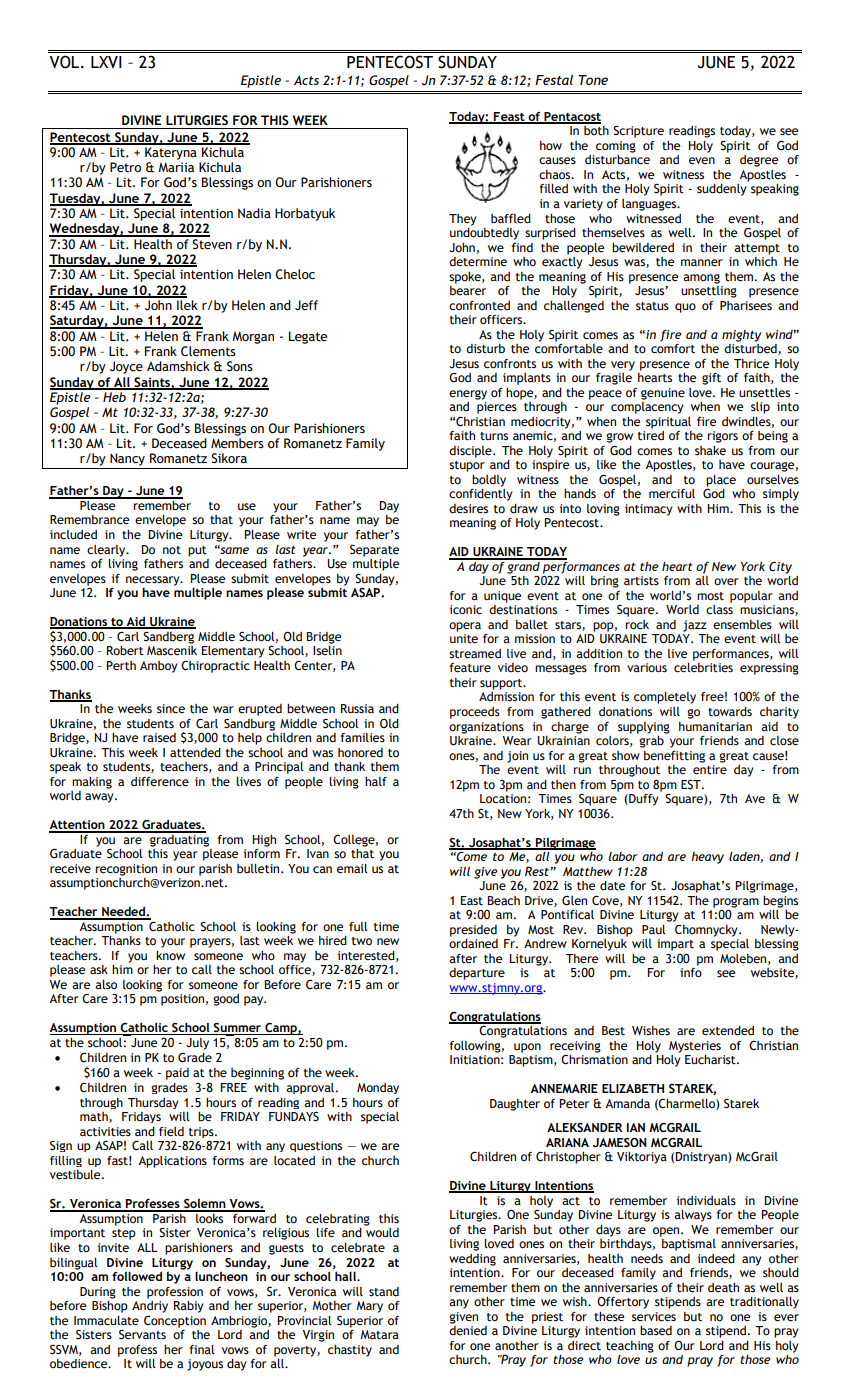 The width and height of the page is (849, 1400). What do you see at coordinates (475, 713) in the page?
I see `proceeds` at bounding box center [475, 713].
